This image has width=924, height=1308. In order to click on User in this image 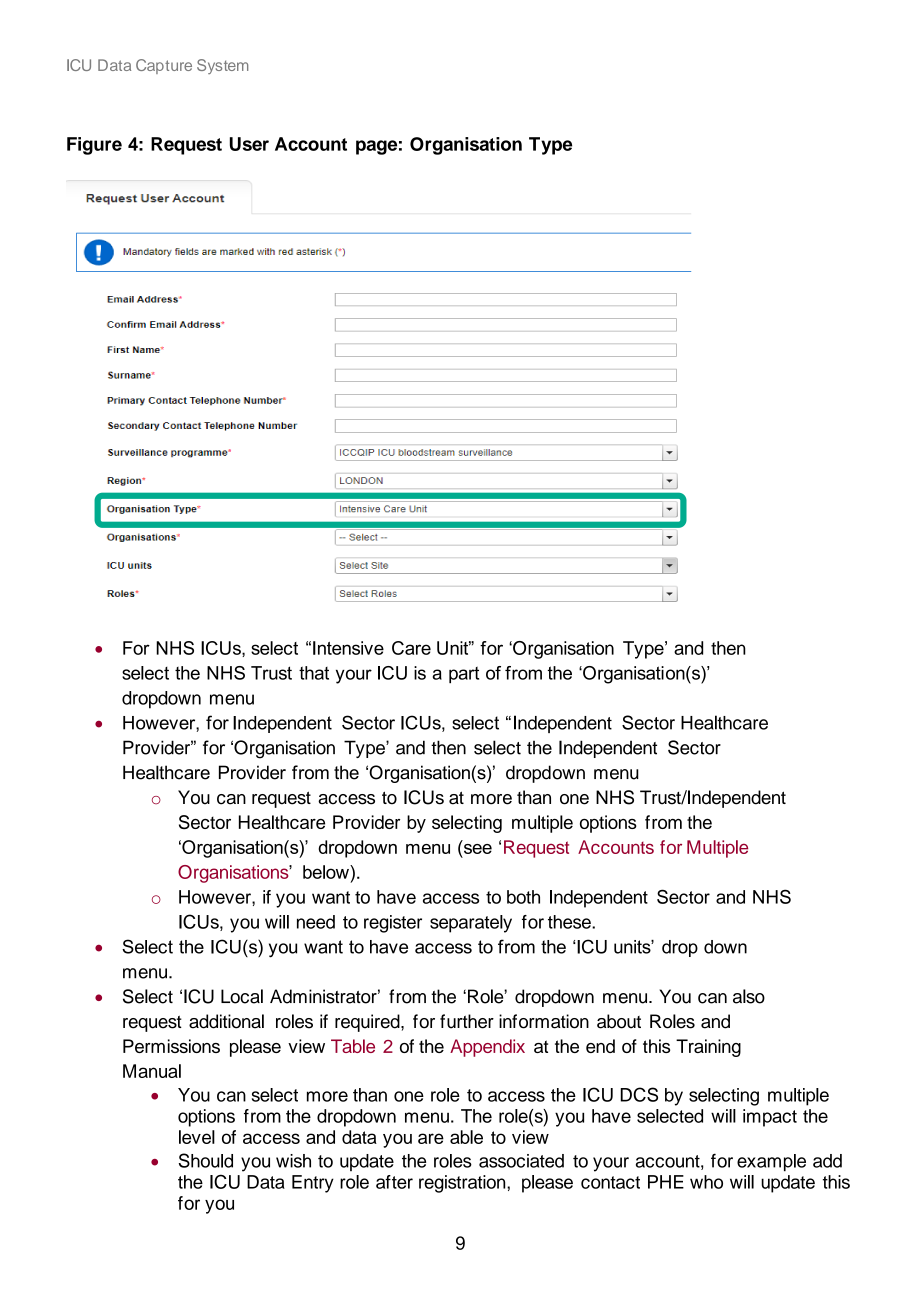, I will do `click(249, 144)`.
